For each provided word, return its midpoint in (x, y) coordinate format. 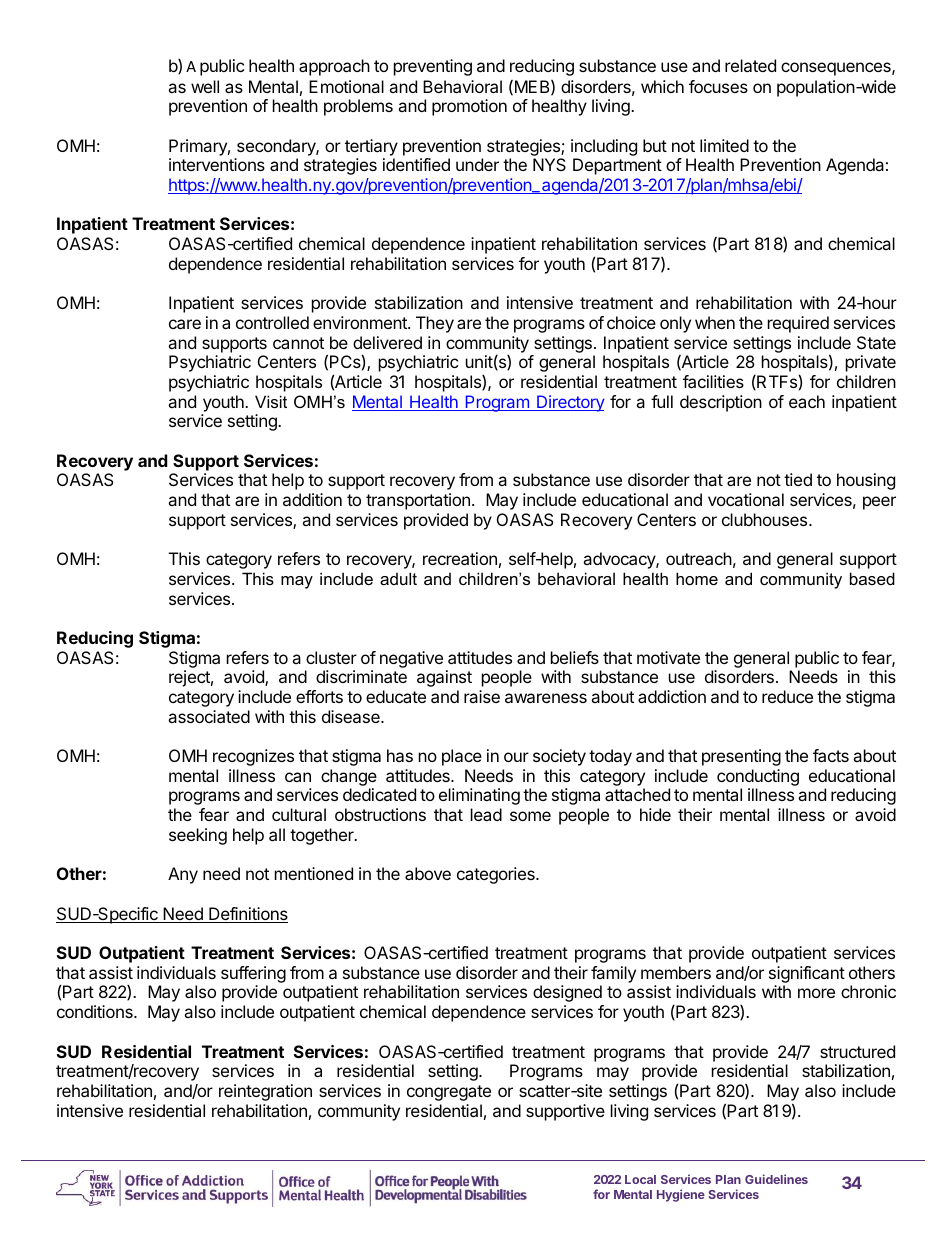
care (185, 324)
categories (497, 875)
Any (183, 875)
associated (209, 716)
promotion (469, 107)
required (798, 324)
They (435, 324)
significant (807, 974)
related (750, 65)
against (444, 678)
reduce (787, 696)
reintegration (265, 1092)
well (205, 86)
